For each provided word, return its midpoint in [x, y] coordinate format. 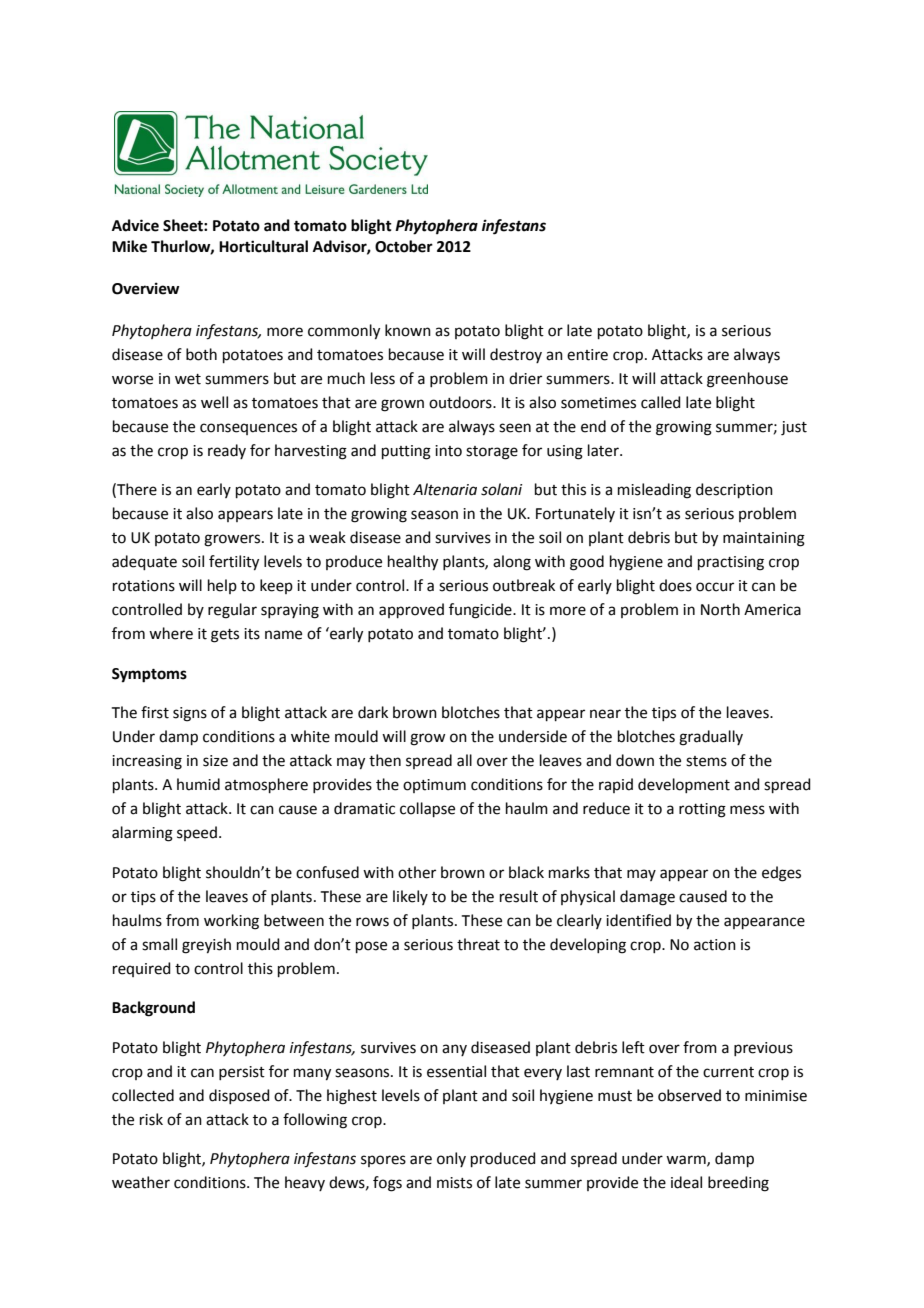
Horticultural [263, 246]
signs [190, 714]
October [404, 246]
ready [227, 451]
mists [454, 1183]
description [734, 490]
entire [587, 355]
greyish [206, 946]
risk [151, 1119]
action [715, 945]
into [448, 451]
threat [478, 944]
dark [373, 712]
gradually [711, 738]
